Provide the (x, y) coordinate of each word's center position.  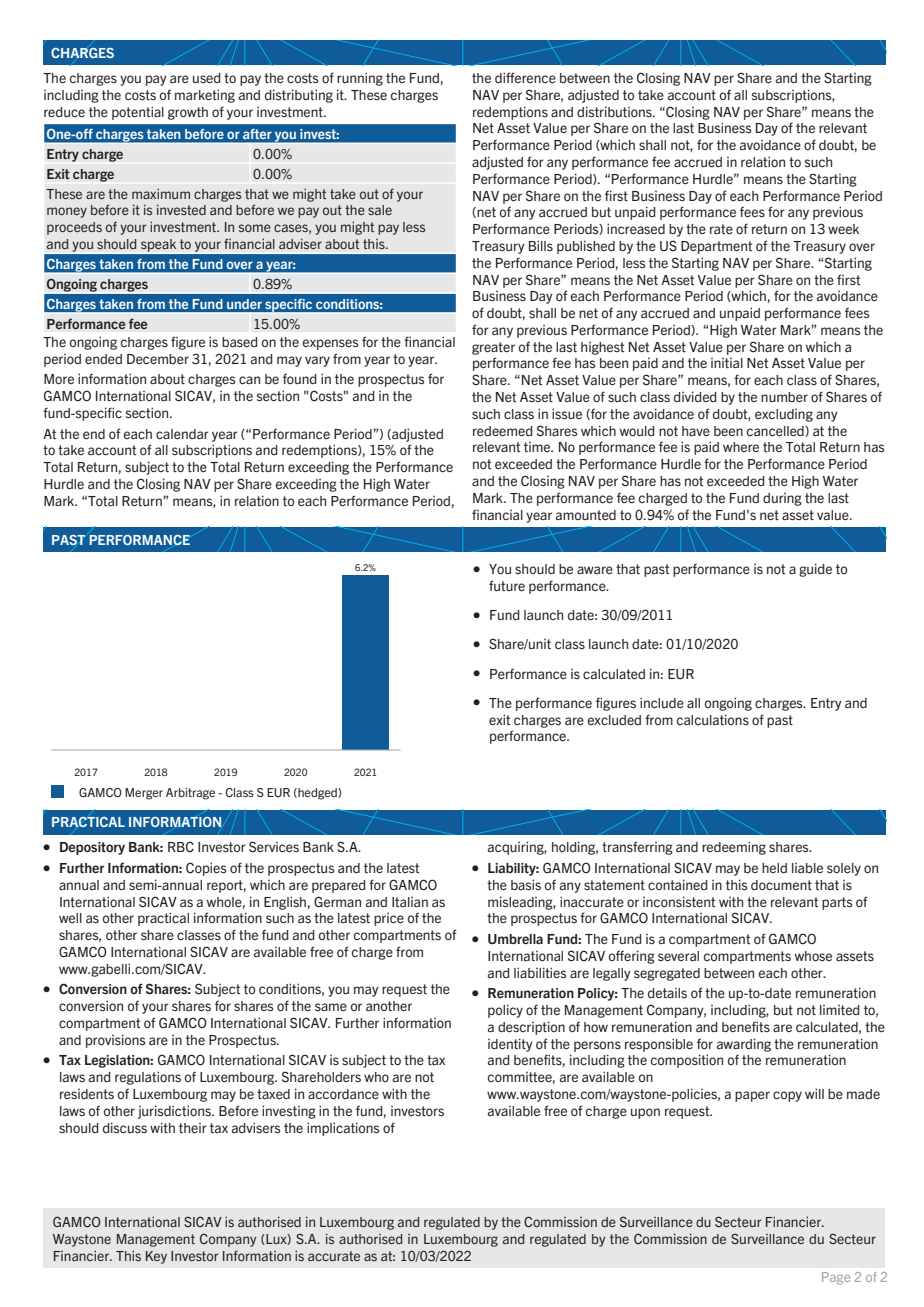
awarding (744, 1045)
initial (727, 363)
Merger (144, 794)
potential (138, 113)
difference (525, 77)
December (158, 359)
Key (156, 1257)
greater (493, 348)
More (59, 379)
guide (815, 570)
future (507, 585)
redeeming (734, 848)
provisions (115, 1041)
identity (510, 1045)
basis (526, 885)
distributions (615, 112)
